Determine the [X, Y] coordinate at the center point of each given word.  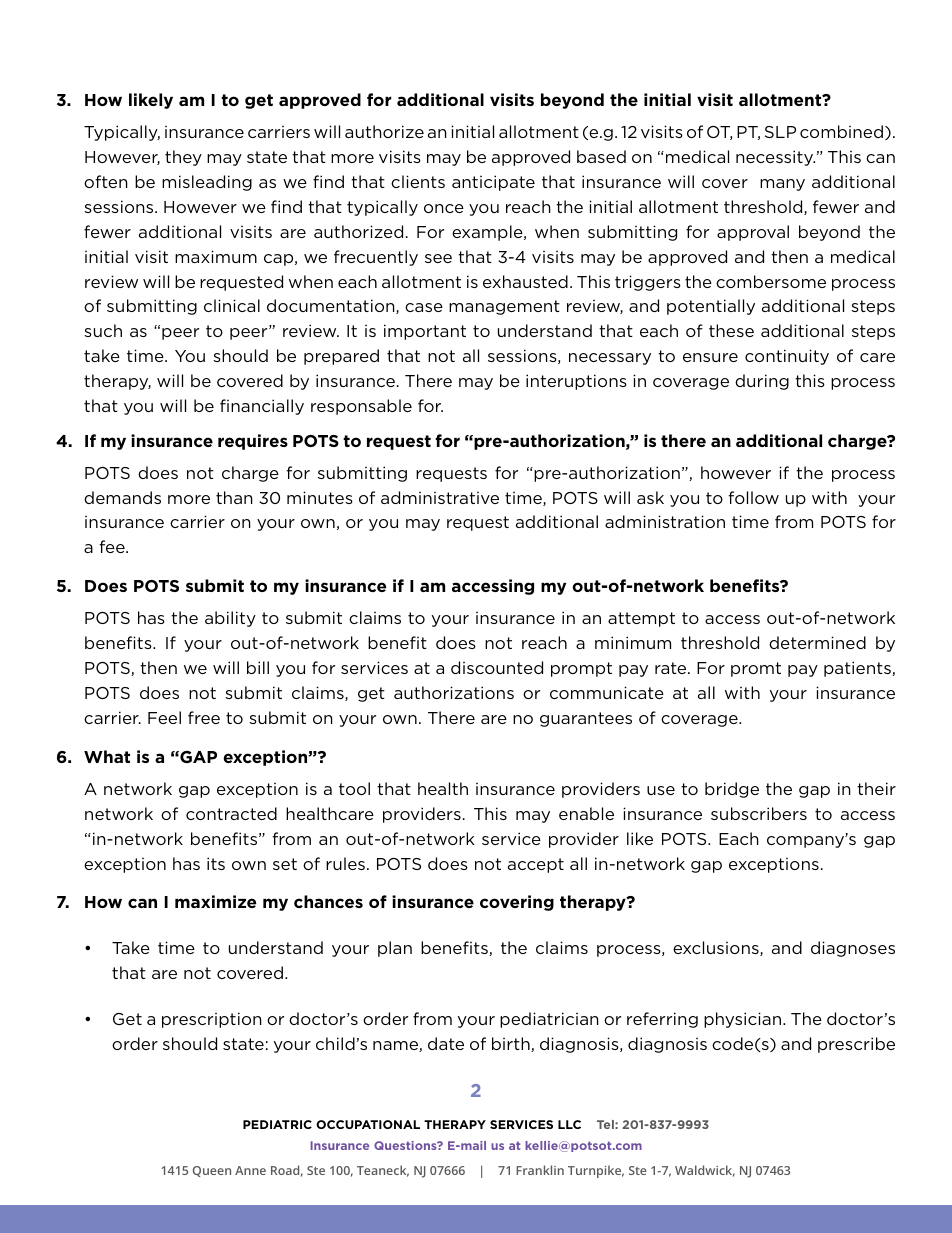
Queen [212, 1171]
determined [817, 642]
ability [230, 619]
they [183, 158]
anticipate [493, 183]
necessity [775, 158]
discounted [497, 667]
